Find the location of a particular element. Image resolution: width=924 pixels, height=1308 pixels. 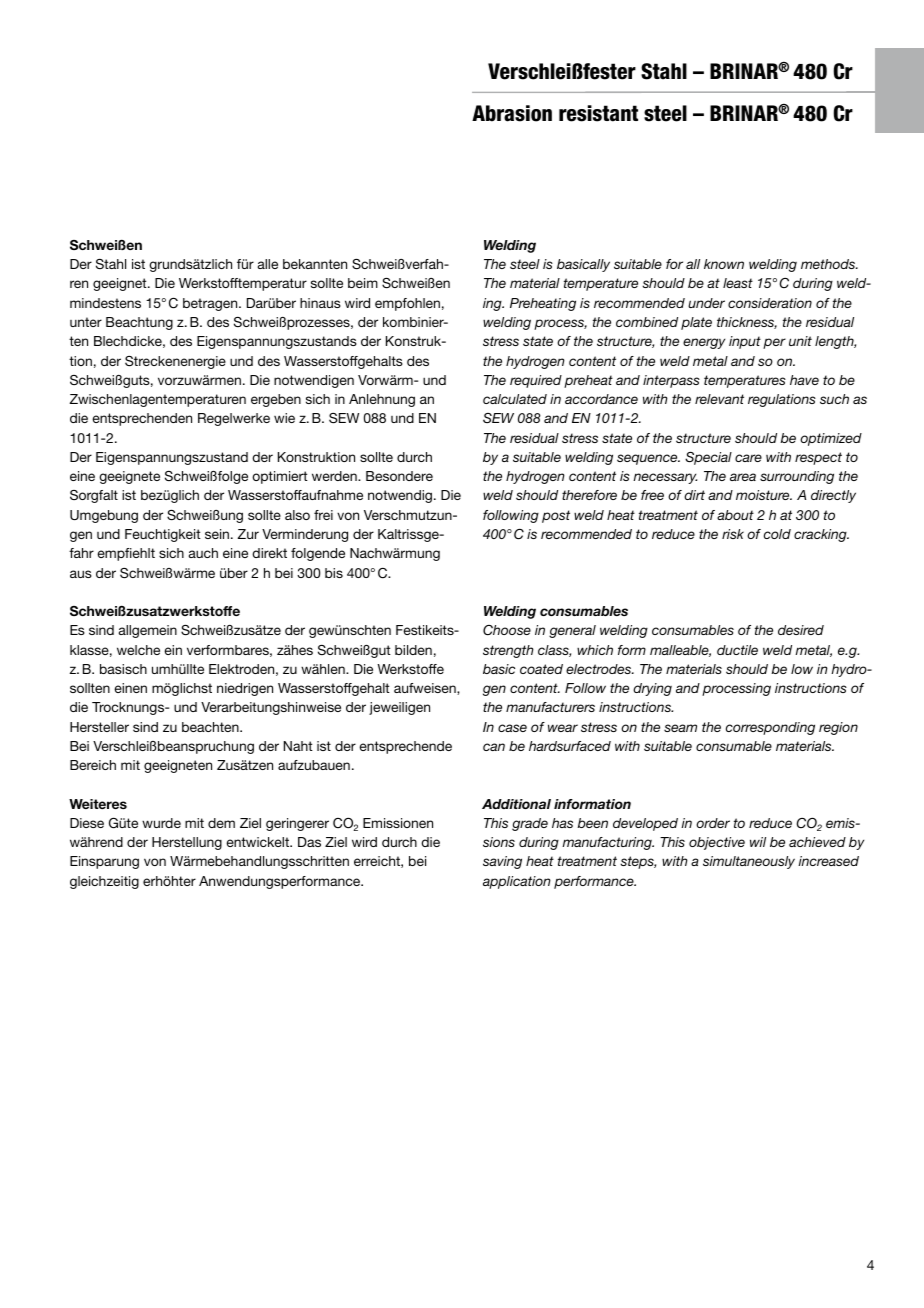

saving is located at coordinates (502, 862).
